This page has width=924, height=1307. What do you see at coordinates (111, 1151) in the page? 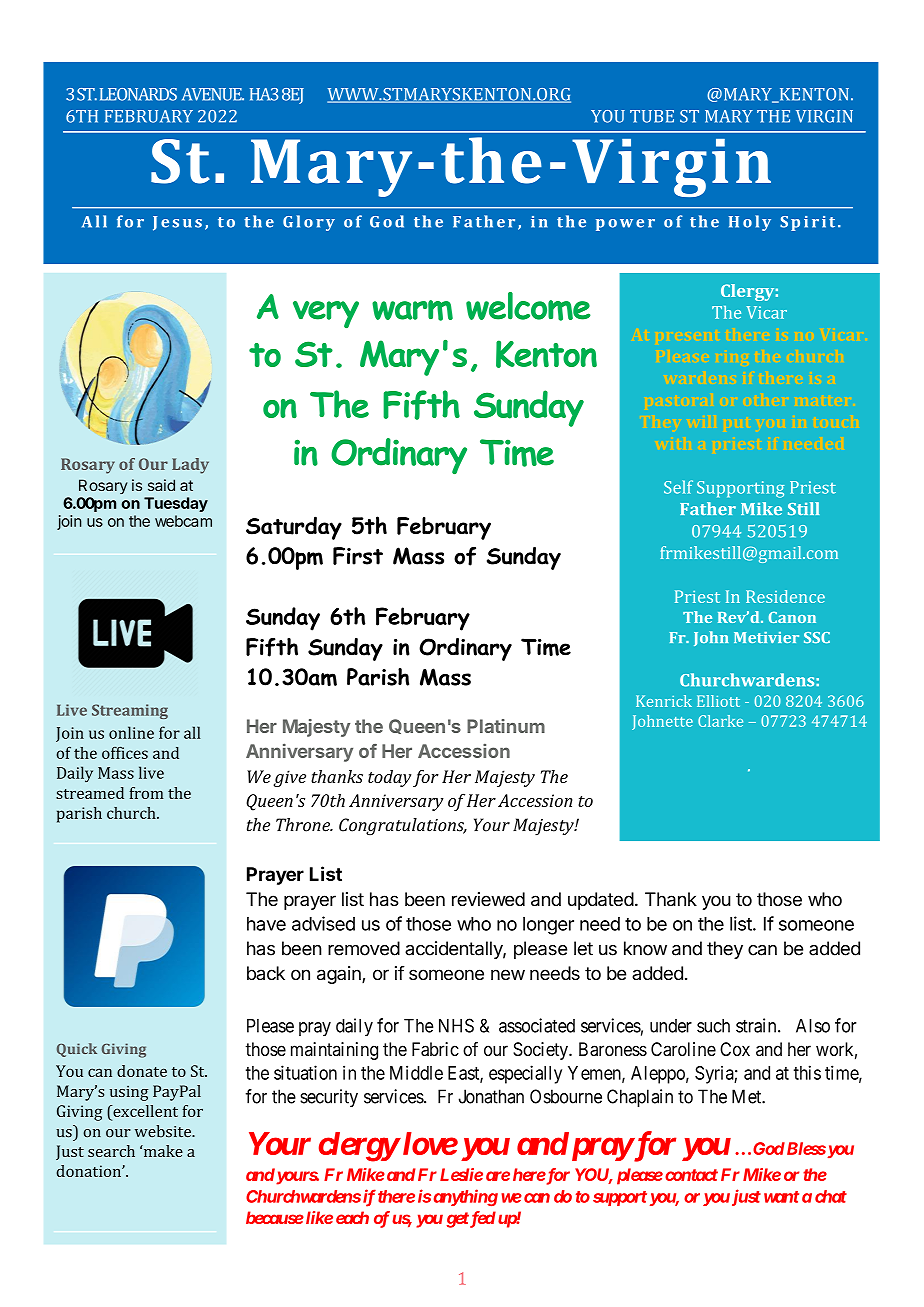
I see `search` at bounding box center [111, 1151].
